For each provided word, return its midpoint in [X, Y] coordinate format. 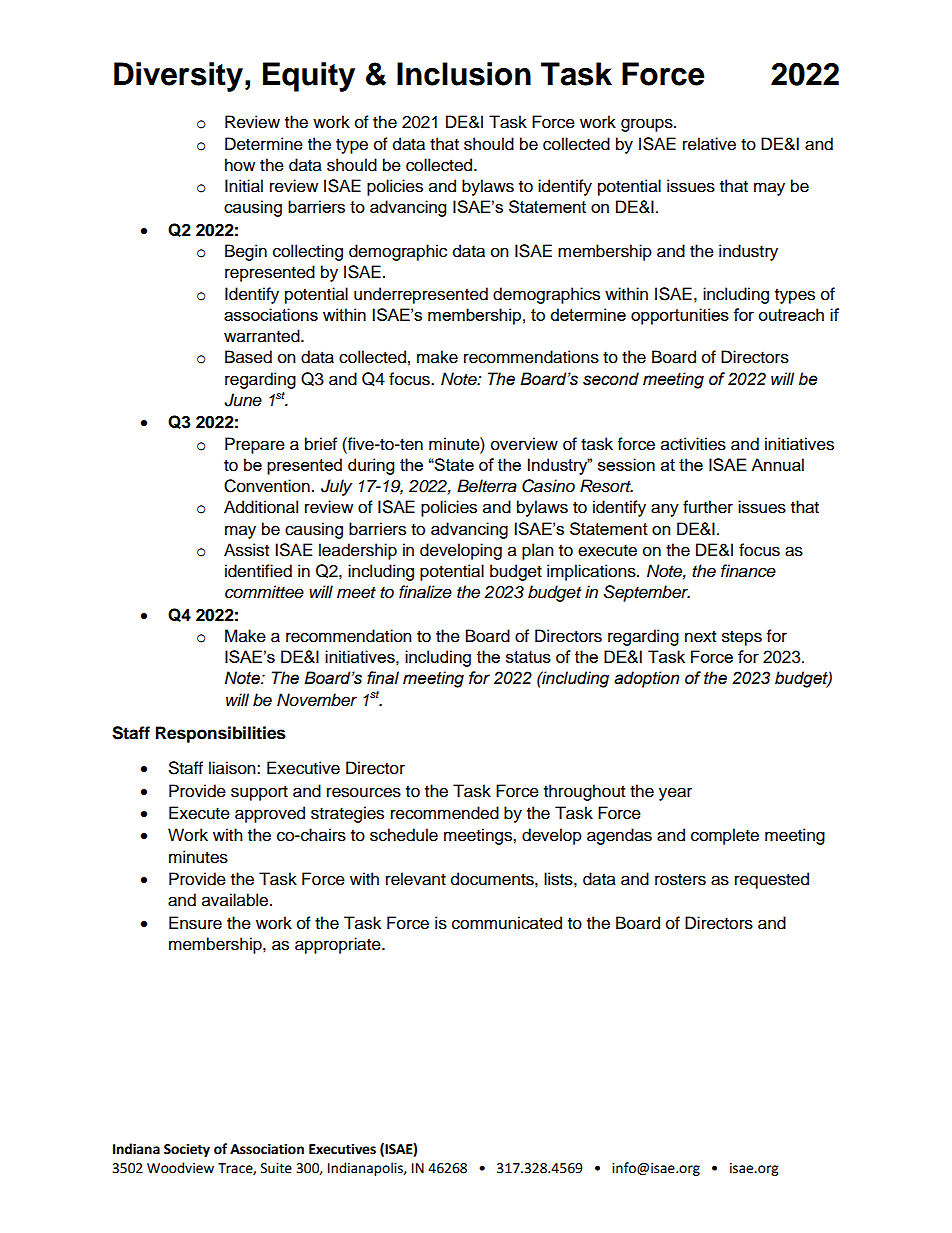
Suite [276, 1168]
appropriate [339, 945]
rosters [680, 880]
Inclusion [464, 74]
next [700, 637]
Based [248, 357]
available [236, 900]
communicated [507, 923]
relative [709, 144]
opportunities [680, 316]
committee [264, 592]
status [528, 657]
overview [524, 444]
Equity [309, 77]
